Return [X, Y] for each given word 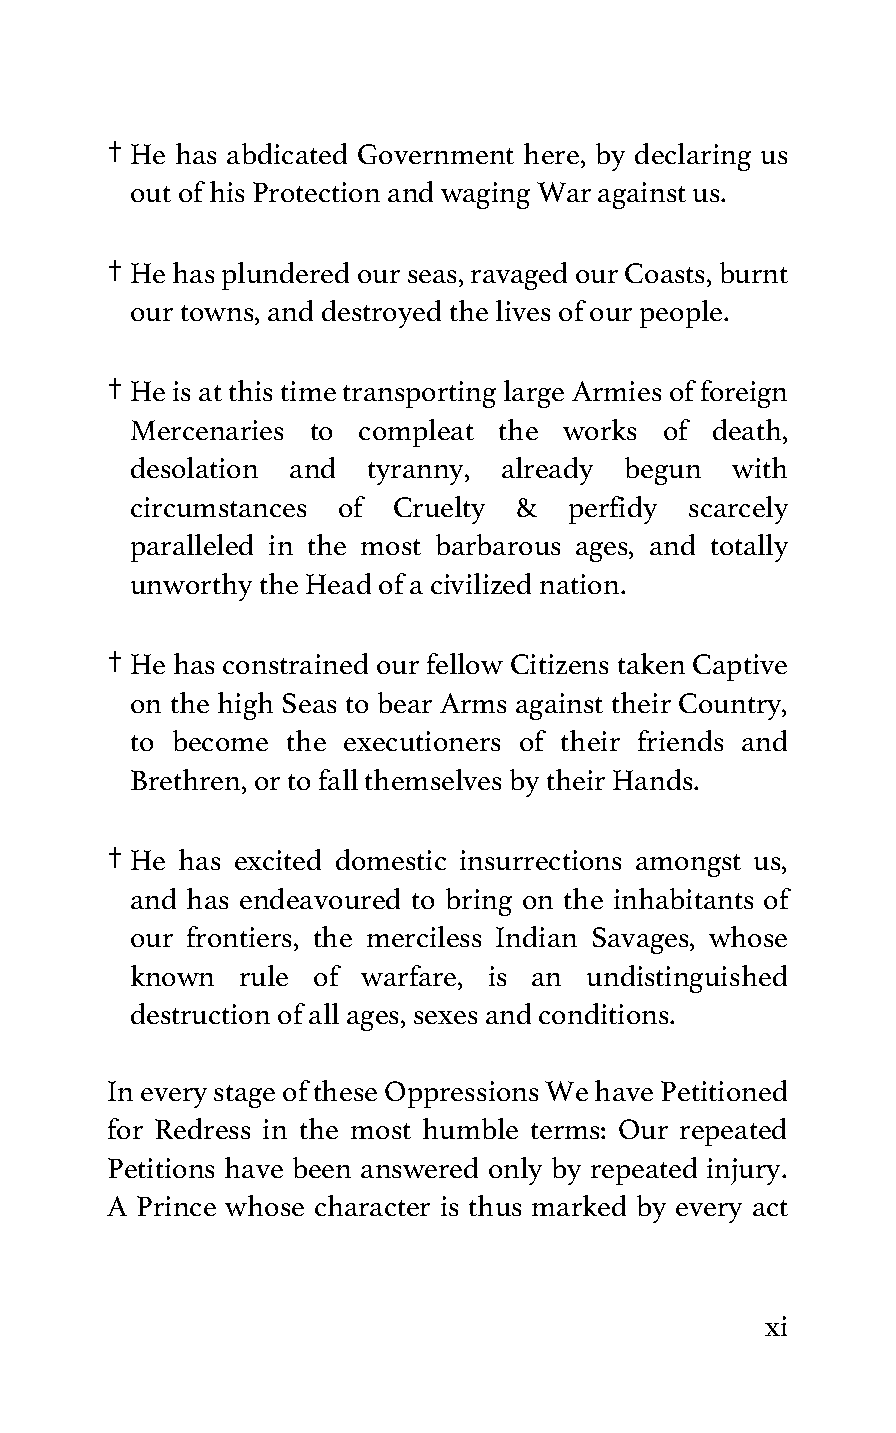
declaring [693, 157]
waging [485, 195]
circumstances [218, 507]
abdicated [287, 153]
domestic [391, 859]
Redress [202, 1128]
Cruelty [439, 510]
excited [278, 859]
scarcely [738, 510]
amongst [688, 865]
